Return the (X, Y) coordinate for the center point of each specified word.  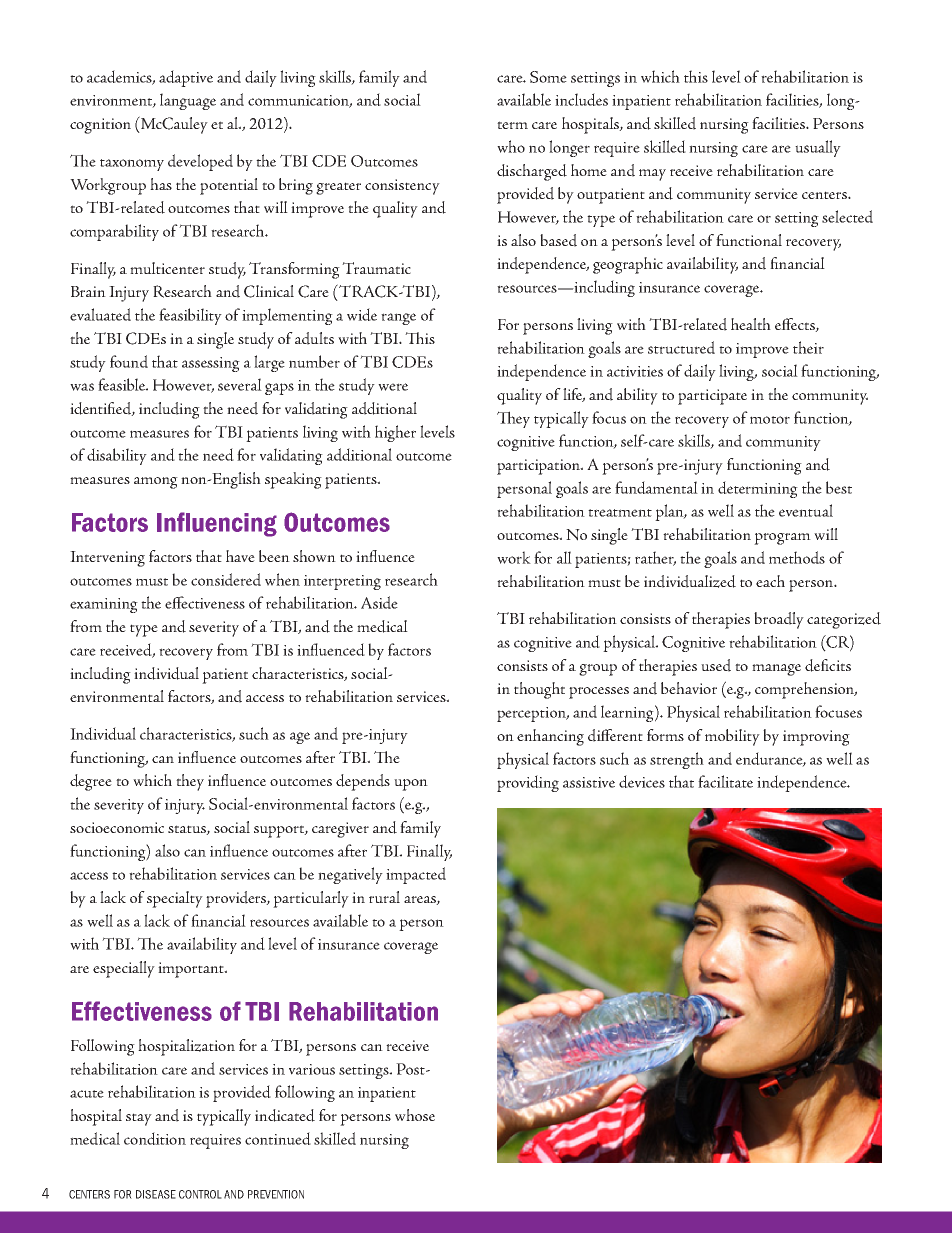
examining (104, 605)
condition (155, 1138)
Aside (379, 602)
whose (415, 1115)
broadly (779, 620)
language (188, 101)
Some (548, 77)
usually (818, 148)
